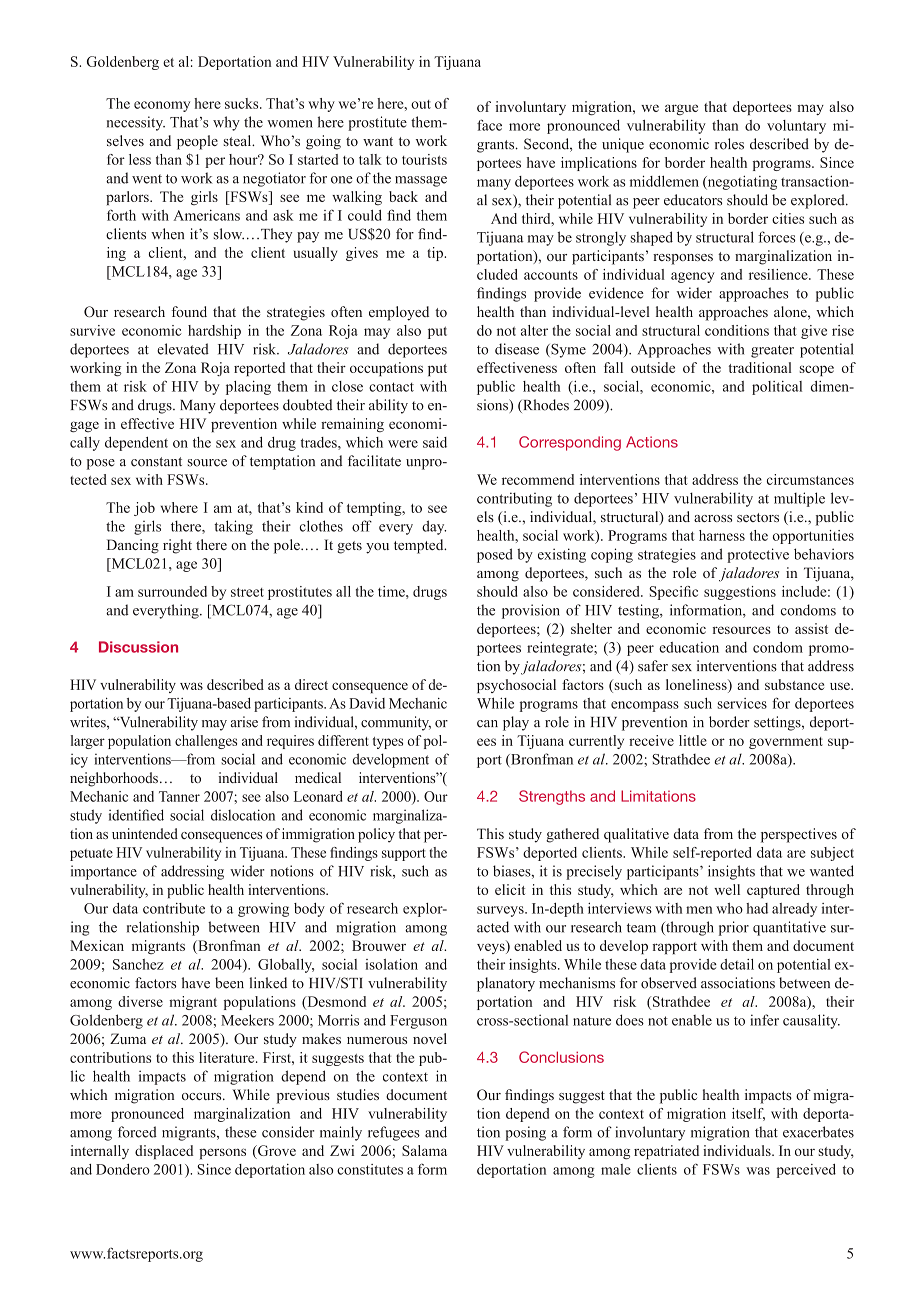  I want to click on argue, so click(681, 109).
